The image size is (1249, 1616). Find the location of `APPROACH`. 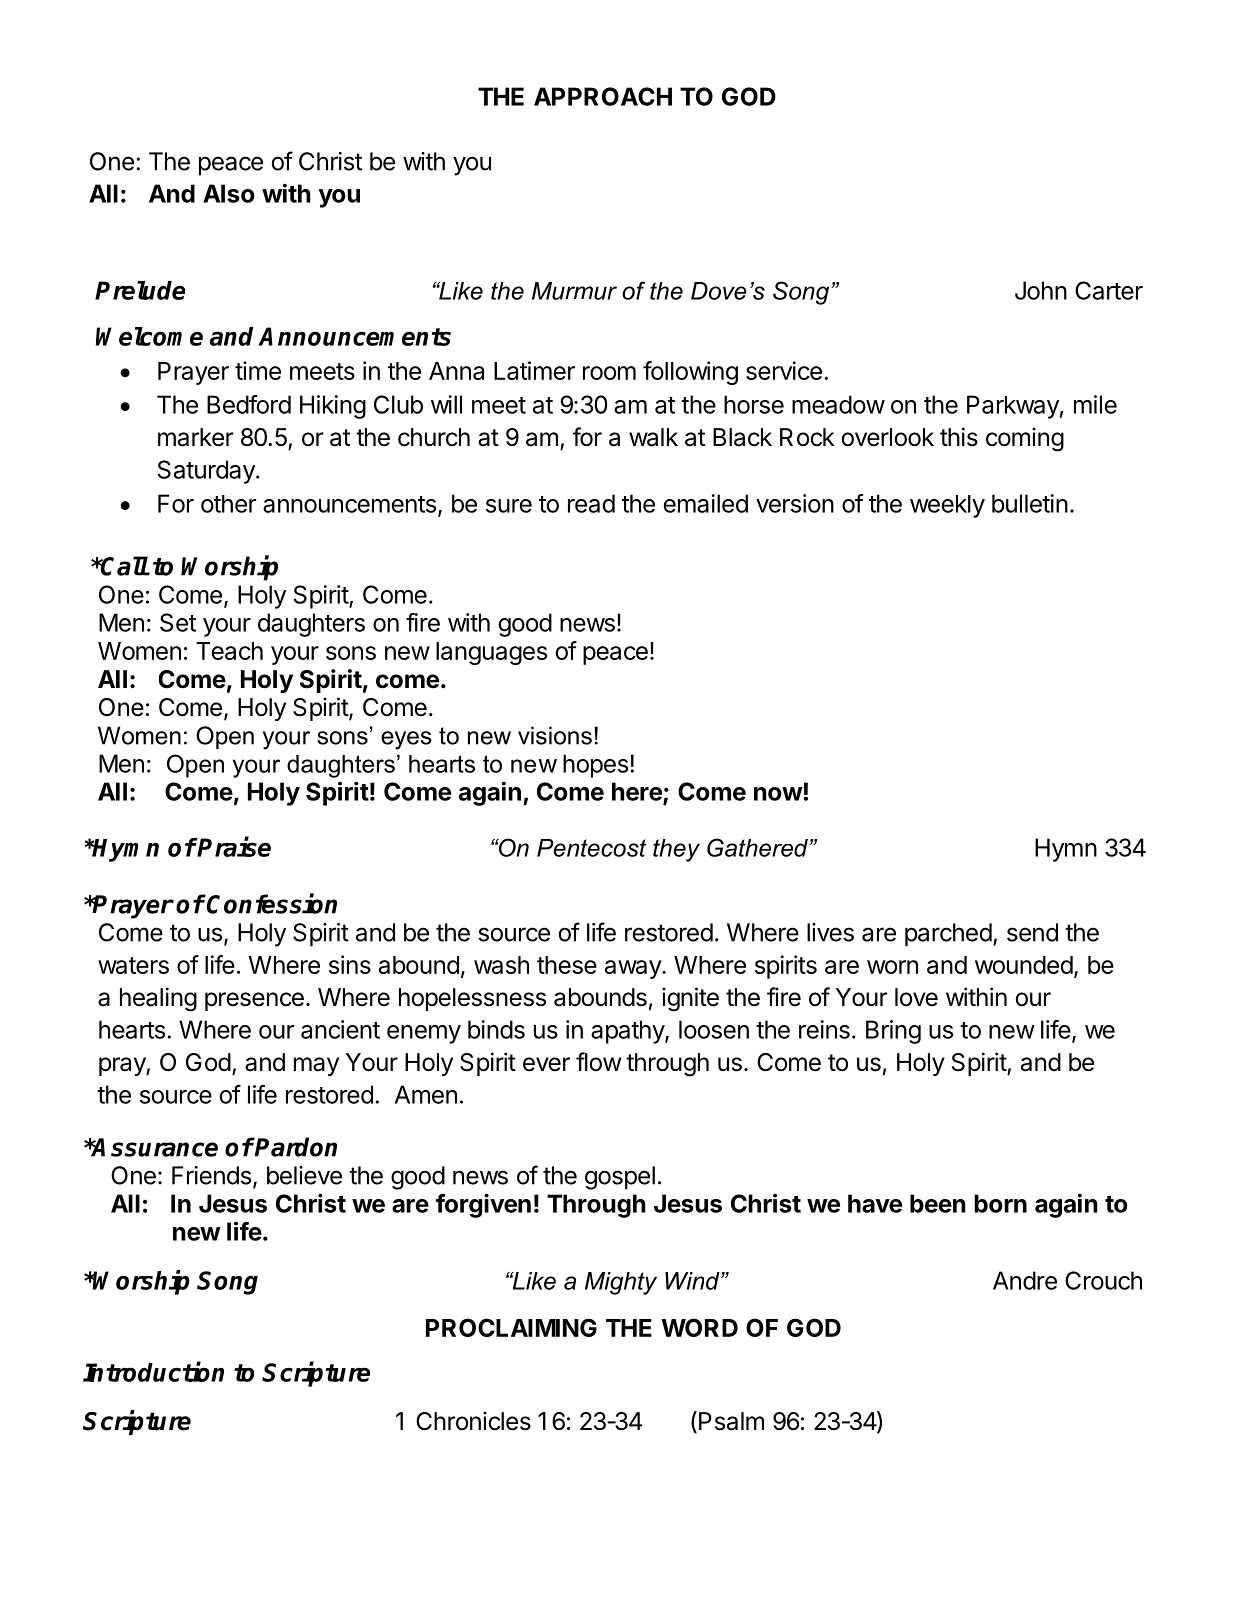

APPROACH is located at coordinates (603, 96).
